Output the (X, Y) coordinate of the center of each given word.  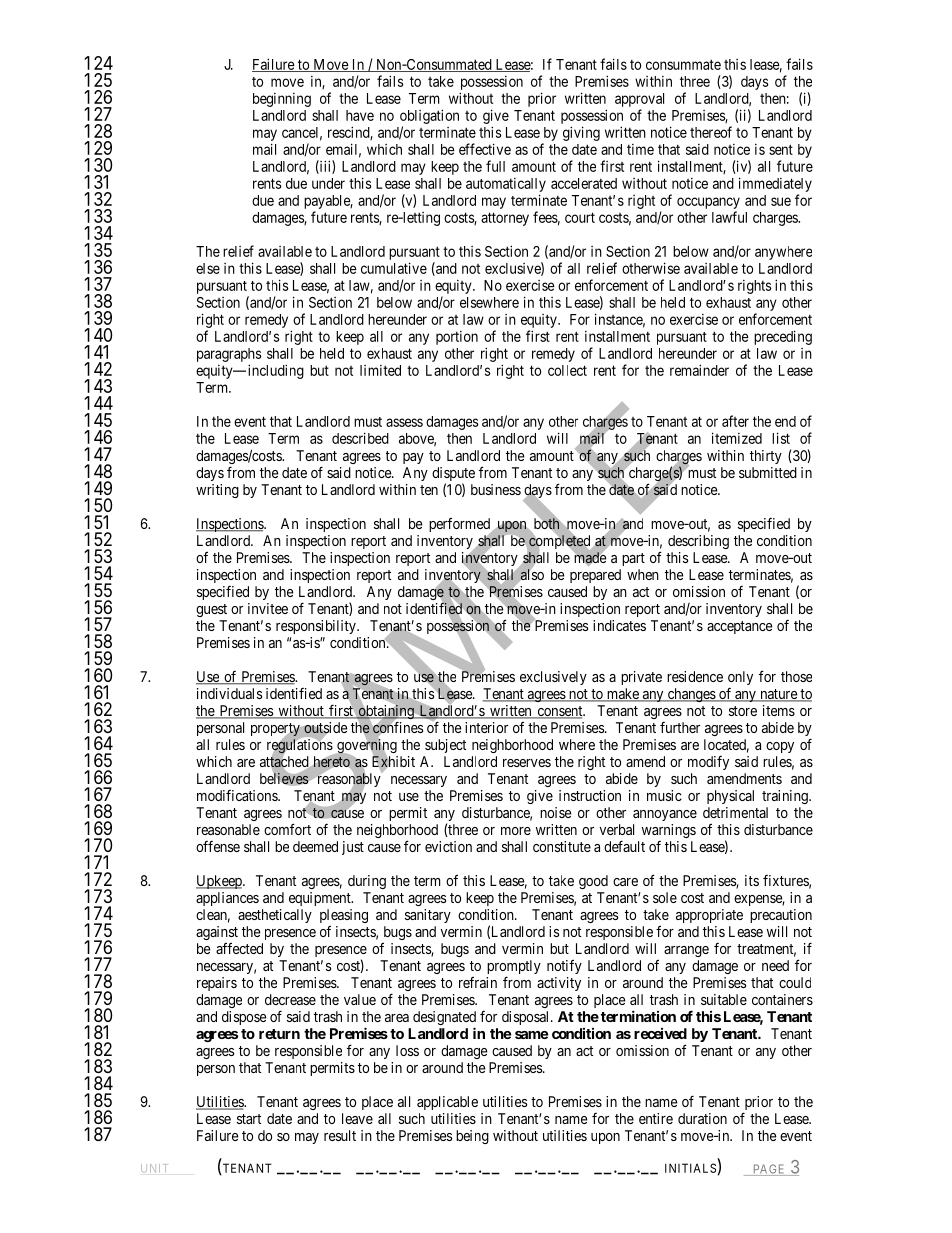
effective (485, 149)
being (472, 1137)
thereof (711, 132)
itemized (737, 438)
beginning (282, 100)
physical (730, 797)
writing (217, 491)
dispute (453, 475)
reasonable (228, 829)
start (249, 1119)
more (516, 831)
